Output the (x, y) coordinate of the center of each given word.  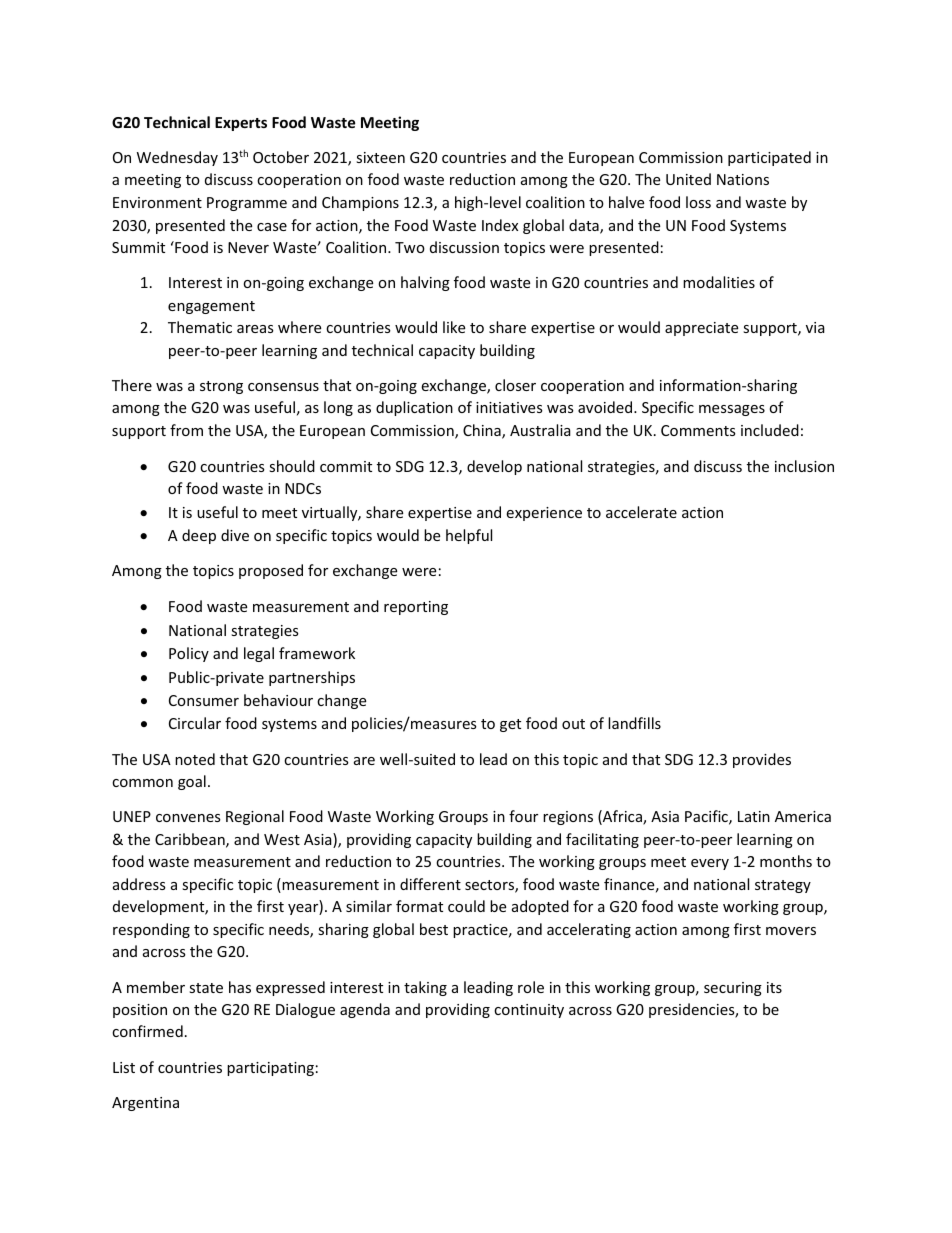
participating (270, 1069)
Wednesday (177, 158)
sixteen (380, 157)
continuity (529, 1011)
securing (733, 989)
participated (769, 158)
